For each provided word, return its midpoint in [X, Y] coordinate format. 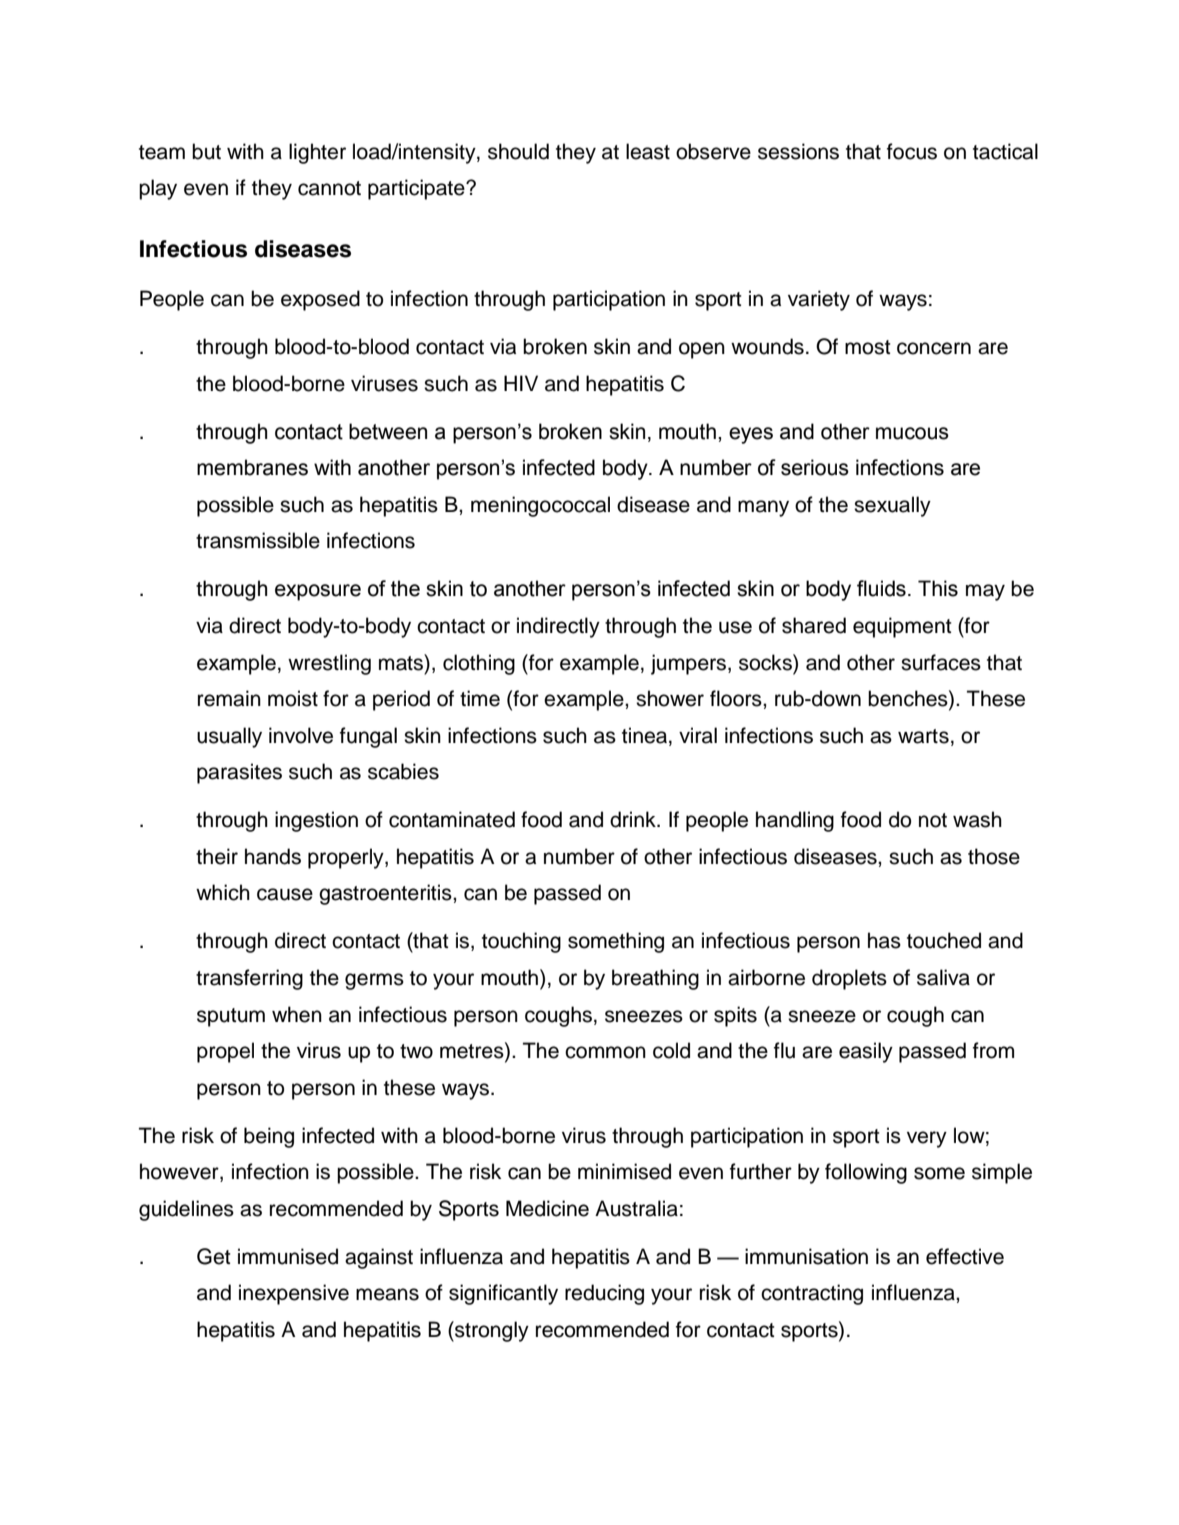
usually [229, 737]
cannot [329, 188]
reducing [604, 1294]
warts [923, 736]
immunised [288, 1256]
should [518, 151]
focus [912, 151]
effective [965, 1256]
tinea [644, 735]
